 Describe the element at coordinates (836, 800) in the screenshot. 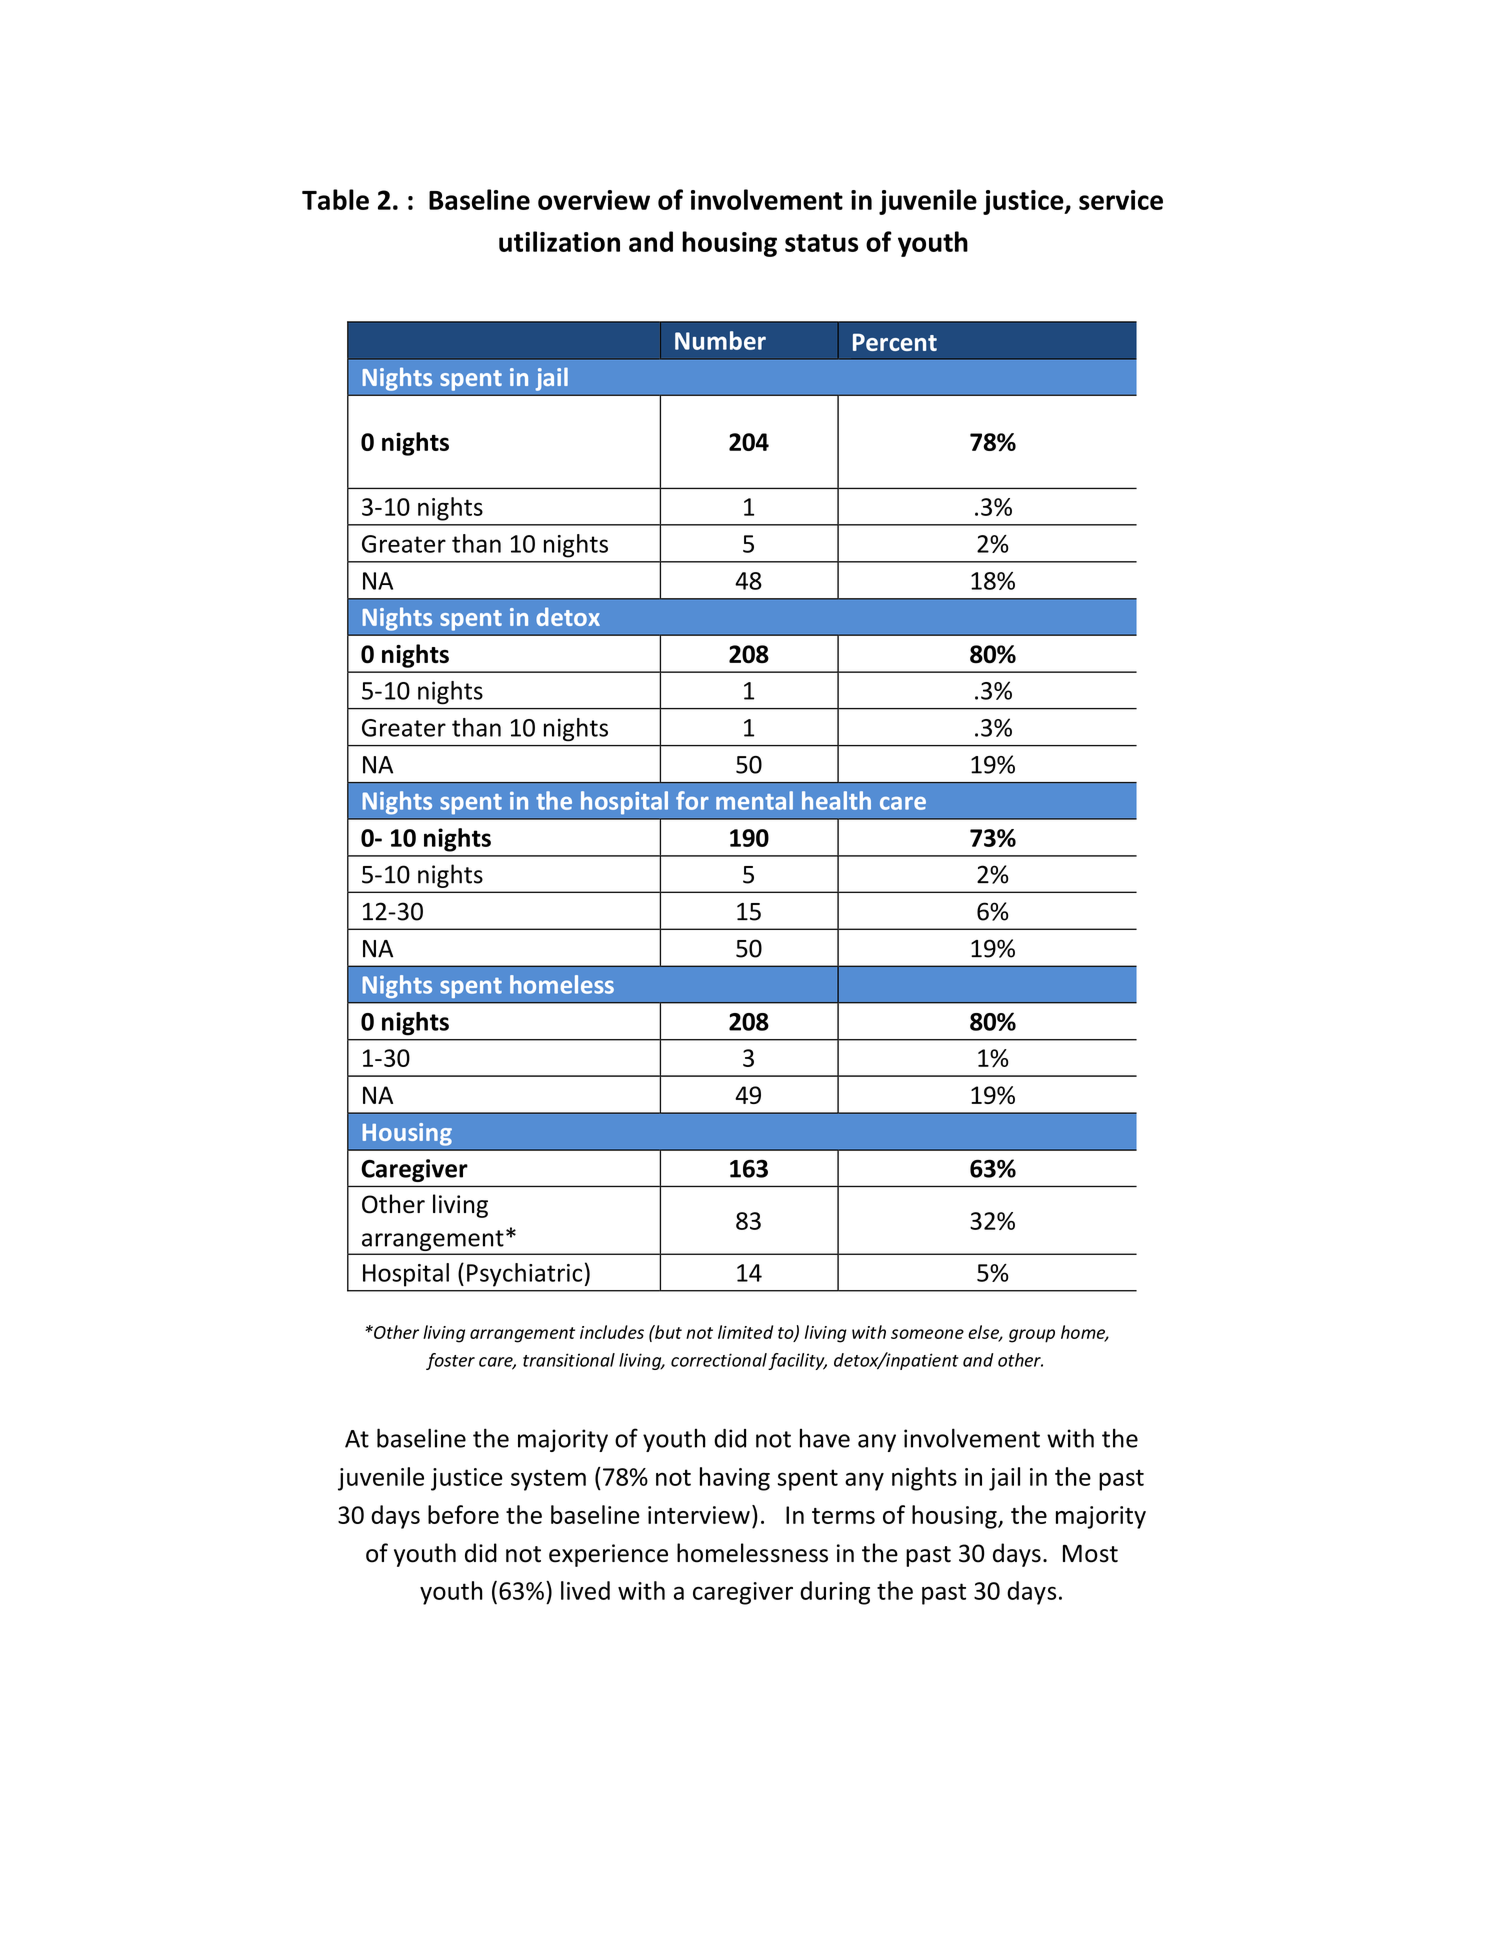

I see `health` at that location.
